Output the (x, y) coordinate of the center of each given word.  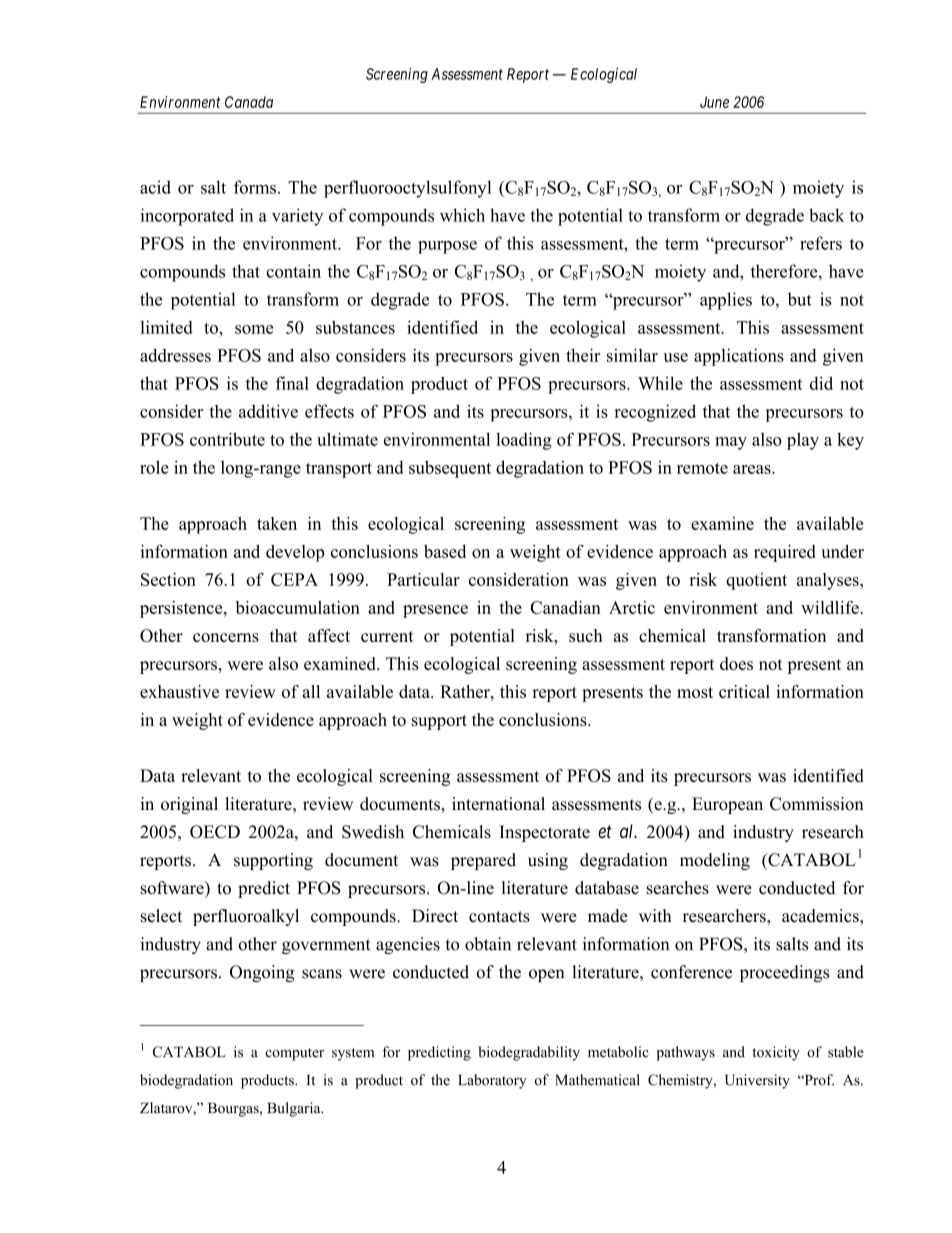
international (498, 804)
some (254, 329)
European (727, 805)
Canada (249, 102)
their (583, 355)
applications (739, 357)
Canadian (566, 607)
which (462, 215)
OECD (215, 832)
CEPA (294, 579)
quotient (756, 581)
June (714, 102)
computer (294, 1054)
